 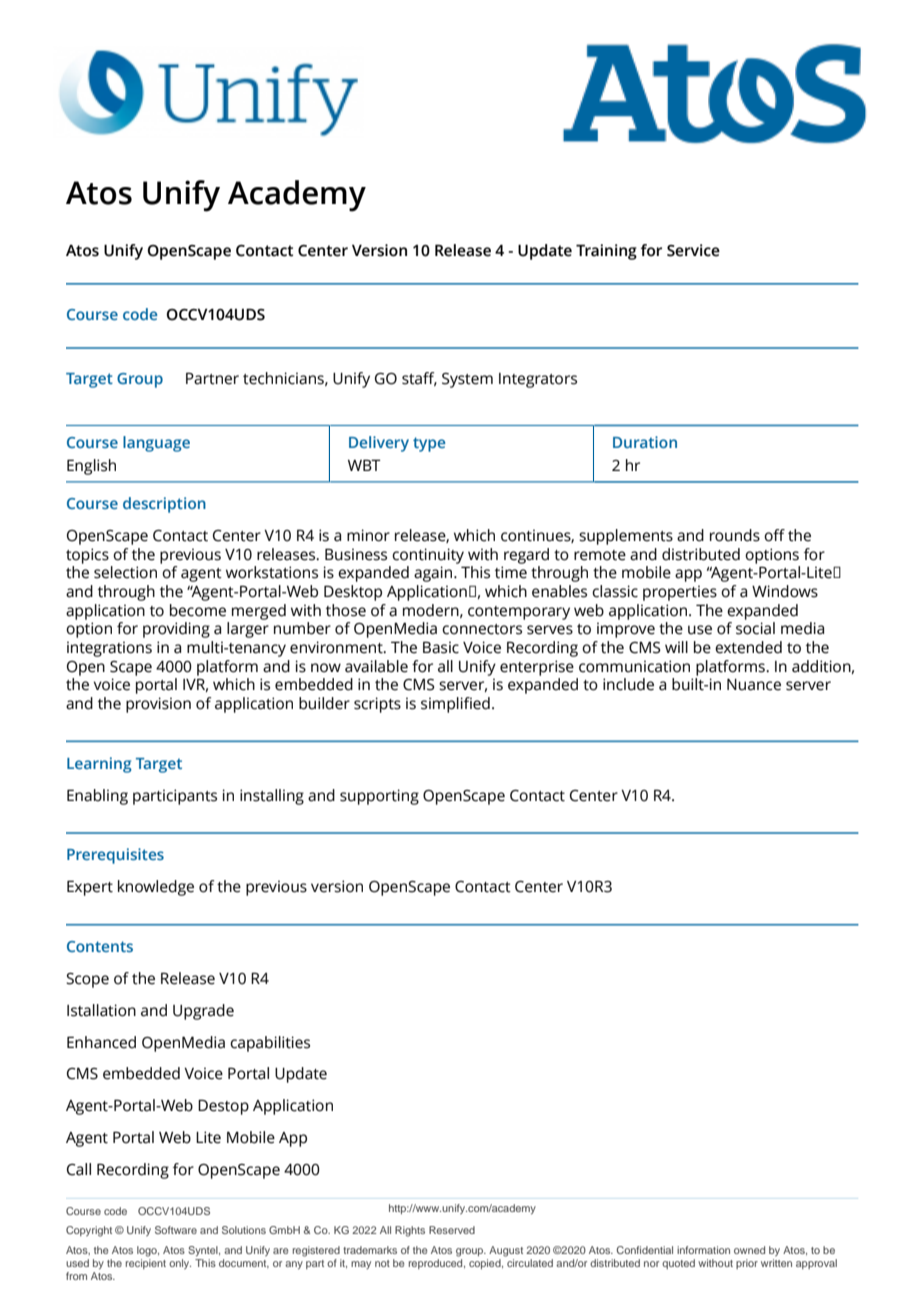 What do you see at coordinates (156, 444) in the document?
I see `language` at bounding box center [156, 444].
